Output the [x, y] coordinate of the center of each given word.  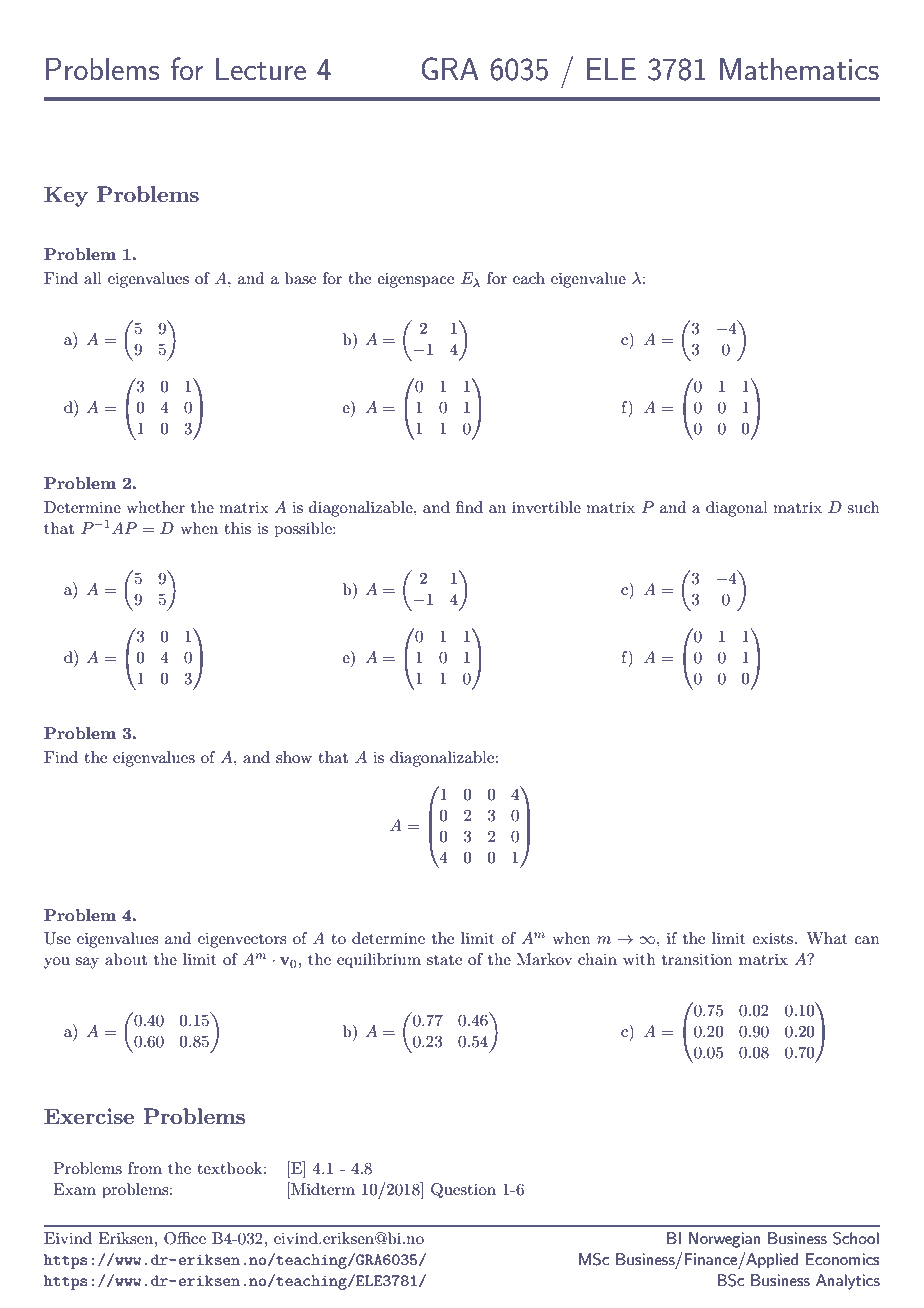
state [444, 960]
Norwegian [724, 1240]
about [126, 959]
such [863, 507]
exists [772, 938]
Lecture [261, 68]
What [827, 938]
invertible [546, 507]
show [294, 757]
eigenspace [415, 280]
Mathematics [799, 68]
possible [304, 530]
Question [463, 1191]
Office [185, 1238]
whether [155, 507]
